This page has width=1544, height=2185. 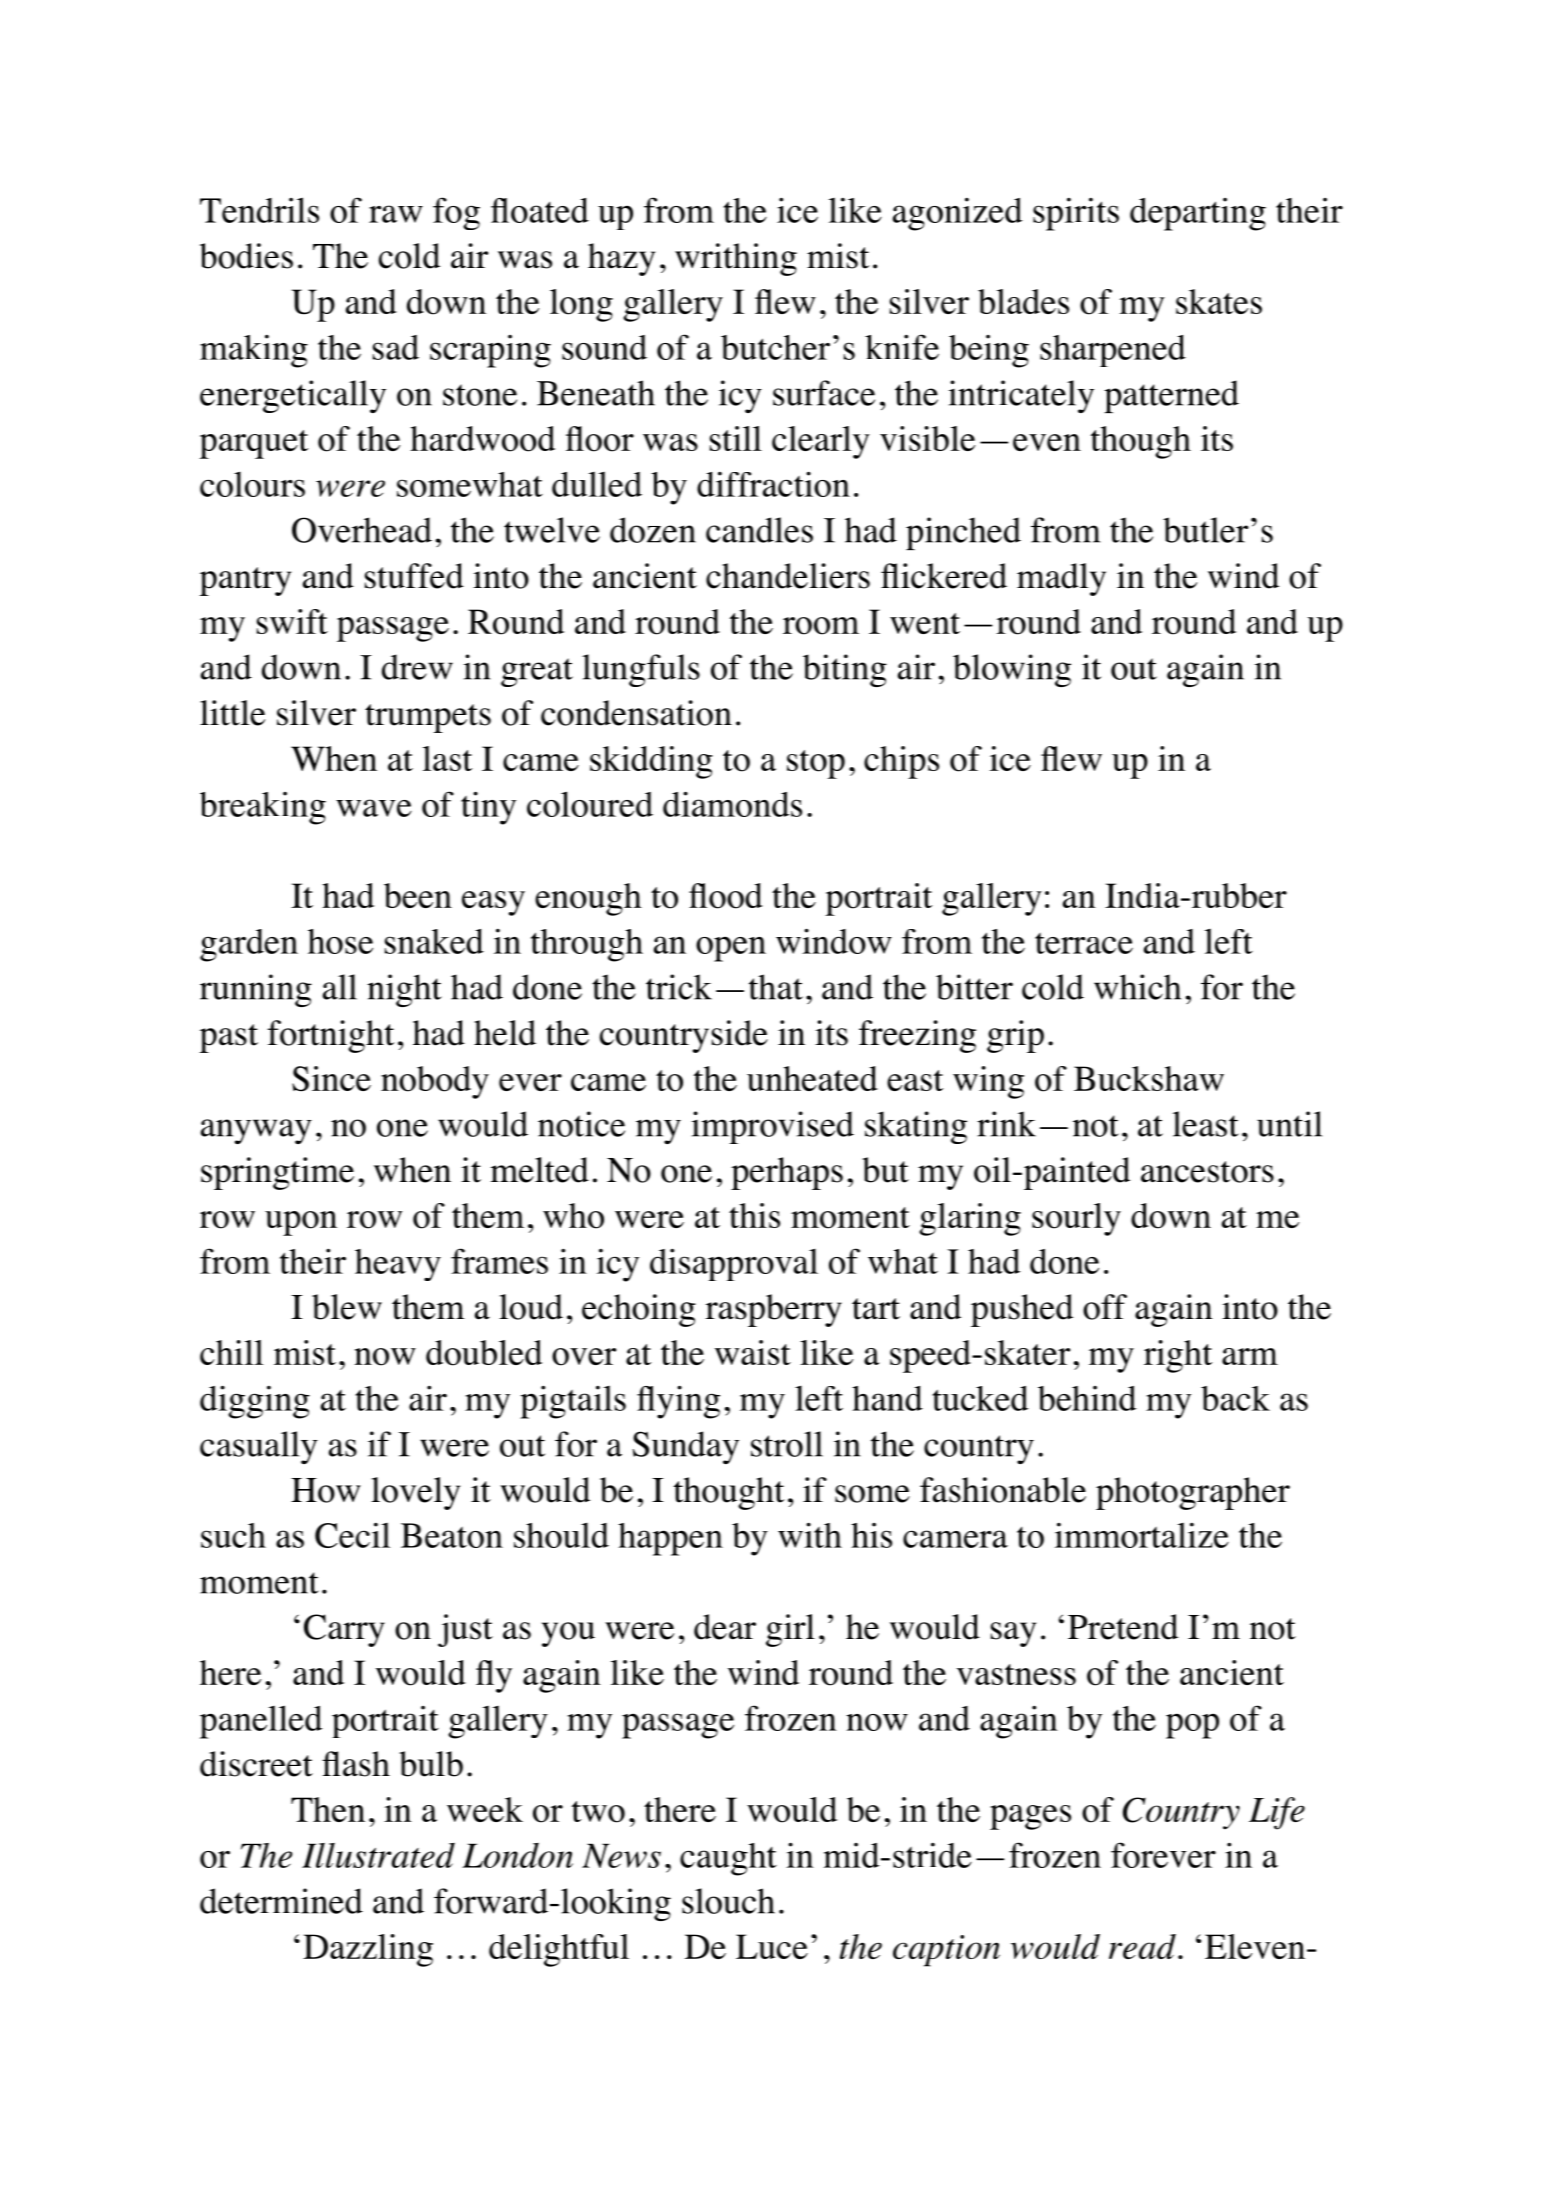 I want to click on raw, so click(x=396, y=214).
